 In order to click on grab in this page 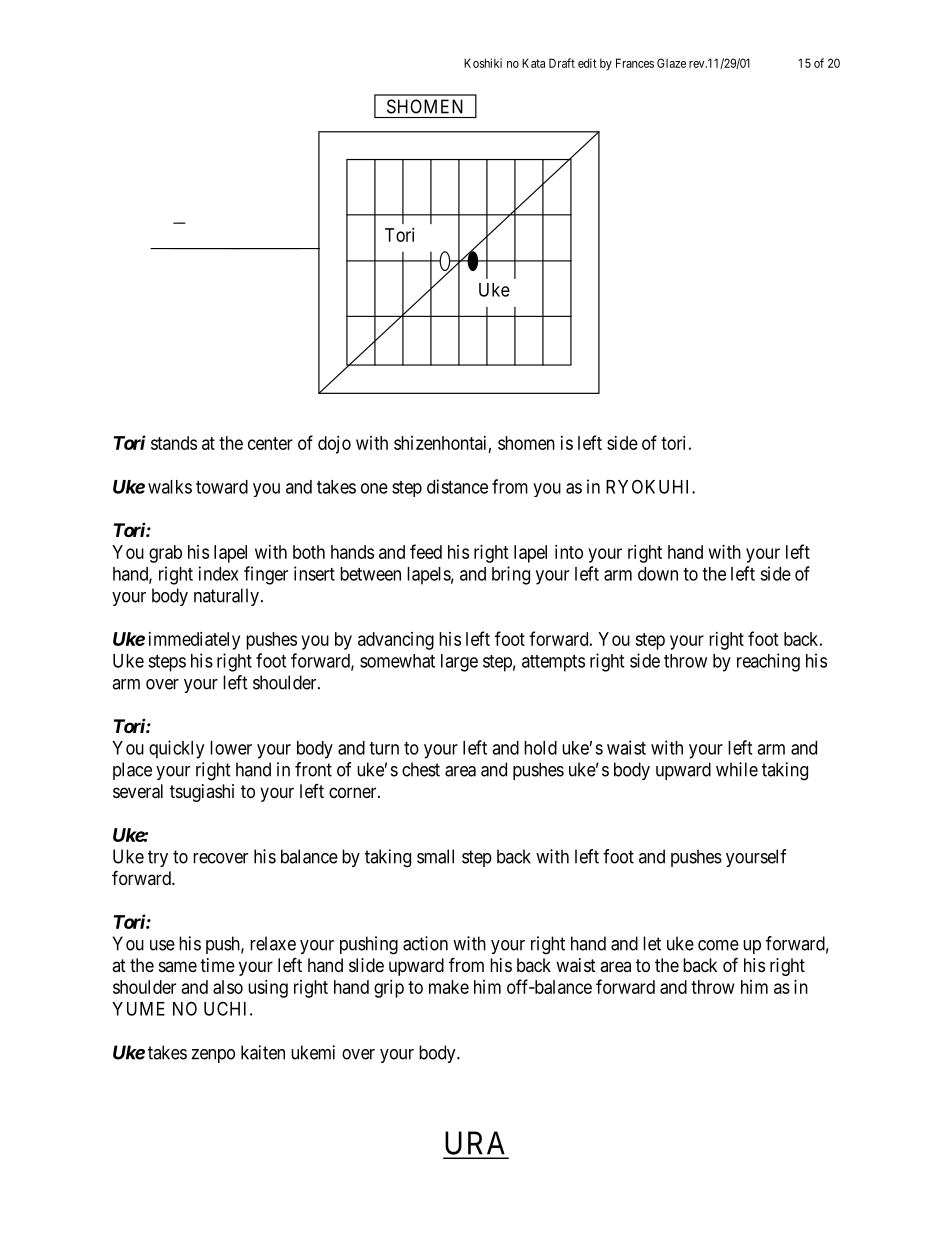, I will do `click(165, 554)`.
